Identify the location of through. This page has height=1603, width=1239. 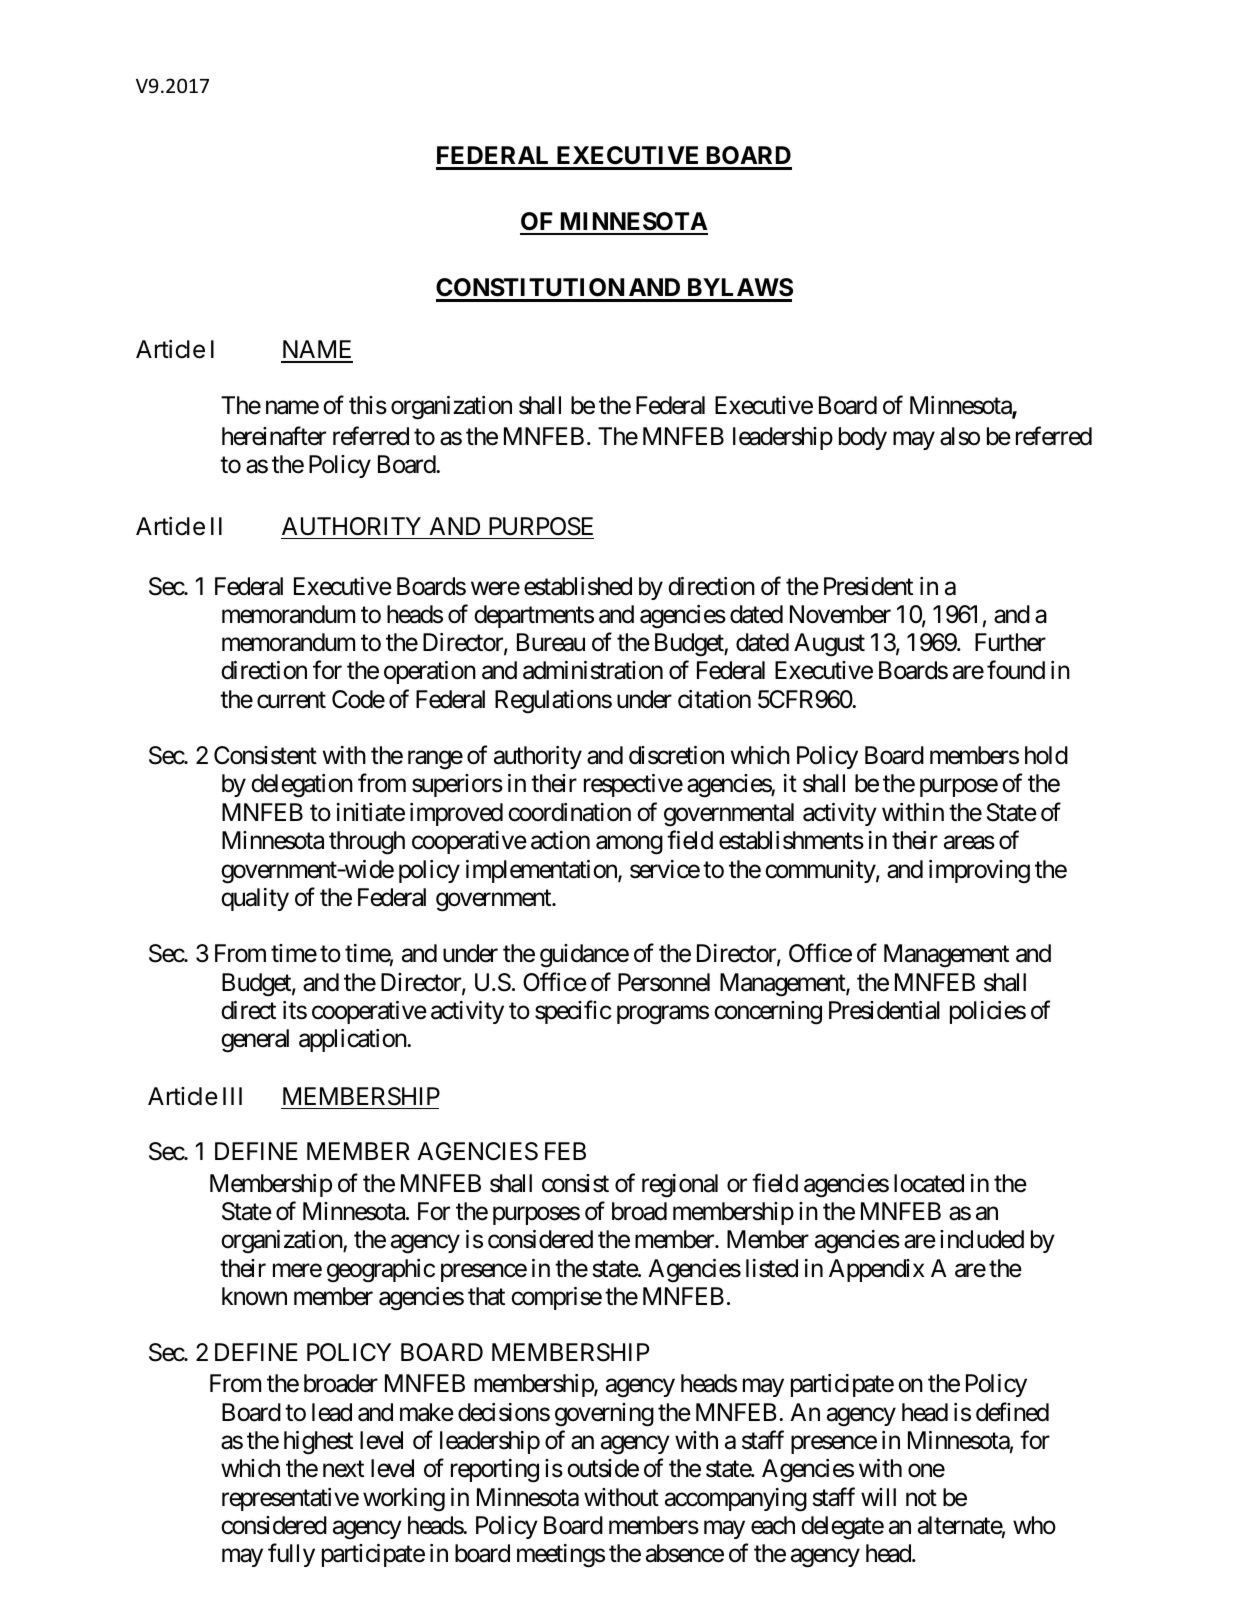
(367, 843).
